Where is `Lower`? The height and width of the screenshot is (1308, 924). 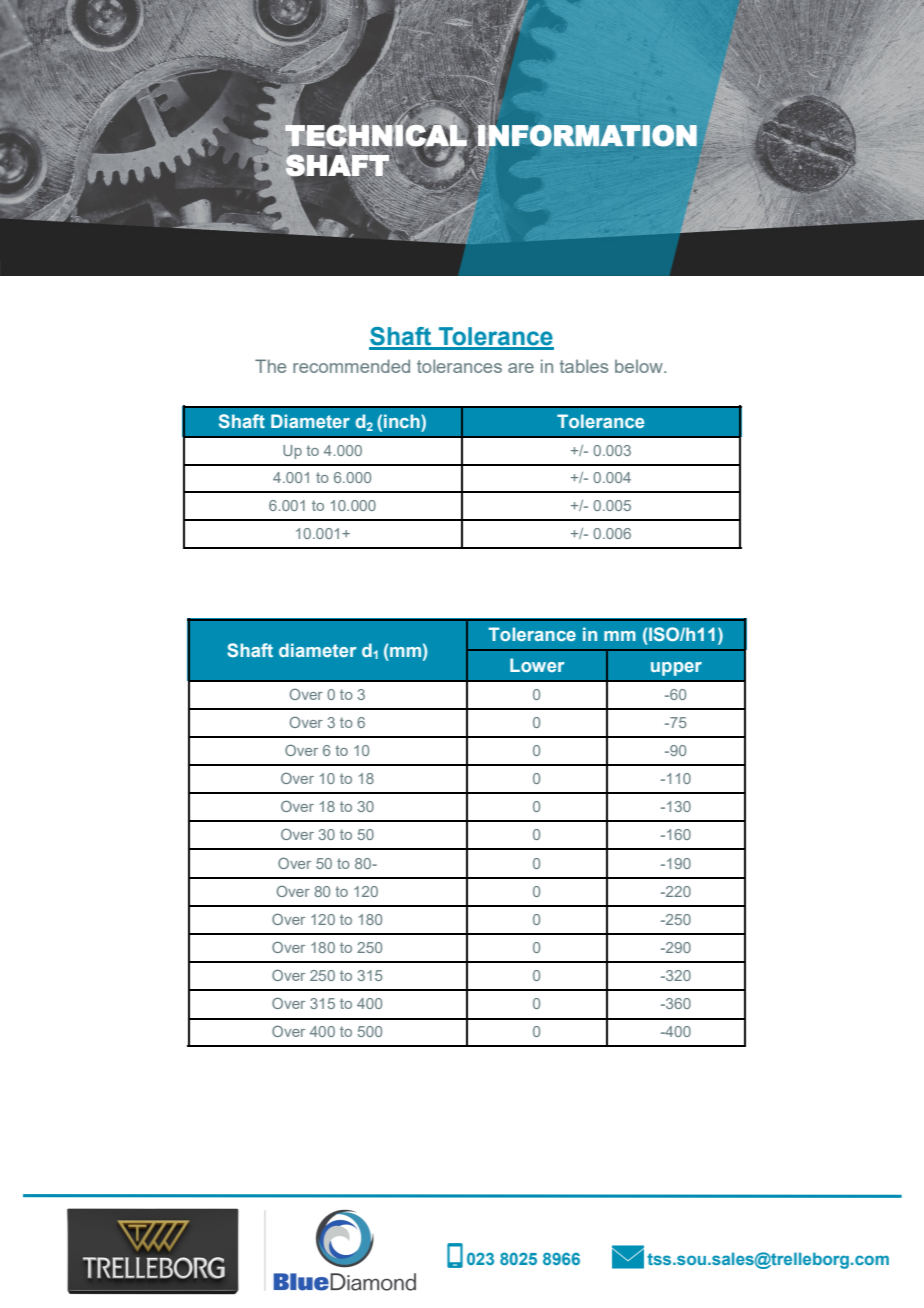
Lower is located at coordinates (537, 665).
